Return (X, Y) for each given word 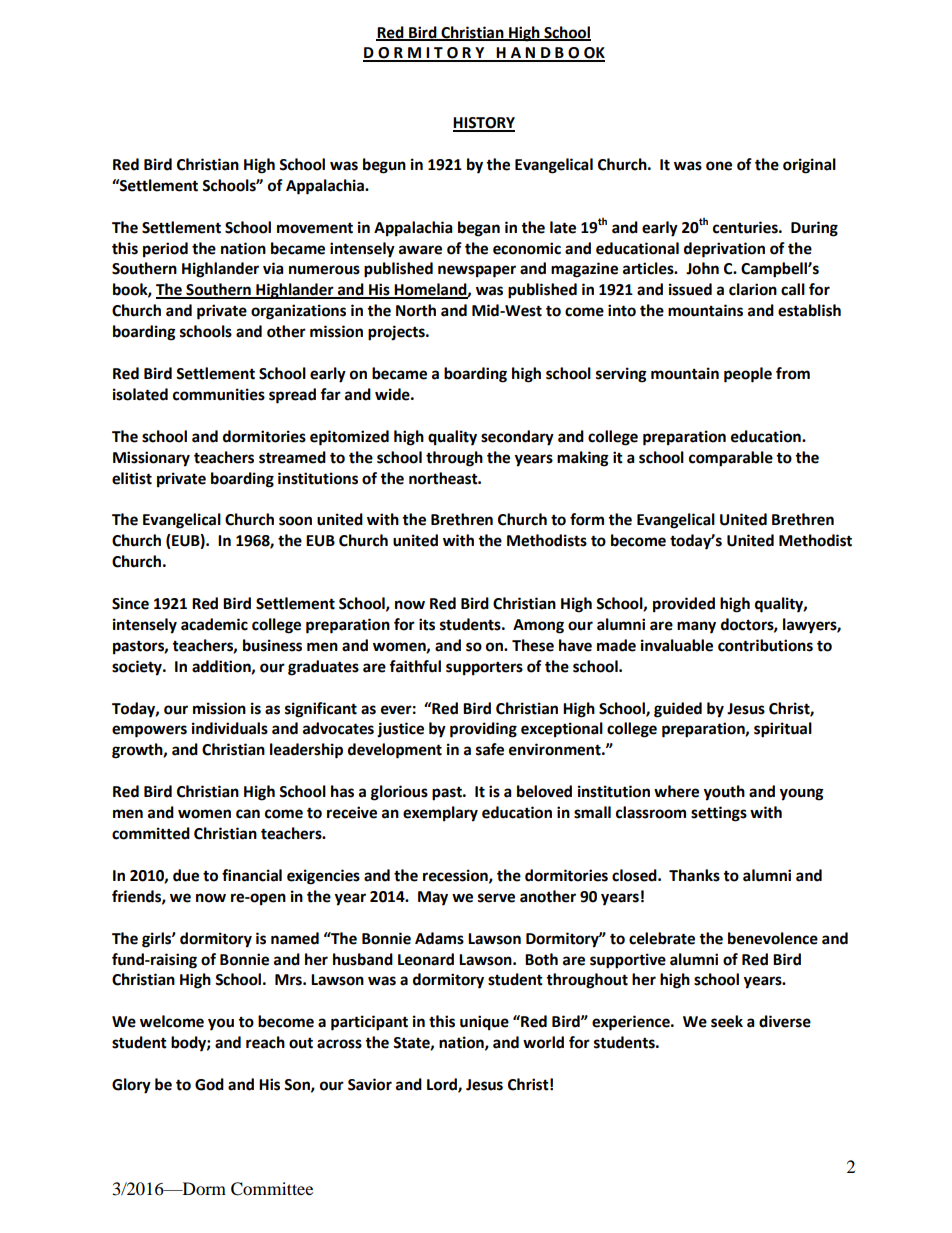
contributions (765, 645)
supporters (484, 668)
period (165, 250)
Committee (272, 1189)
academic (214, 624)
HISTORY (484, 124)
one (719, 166)
